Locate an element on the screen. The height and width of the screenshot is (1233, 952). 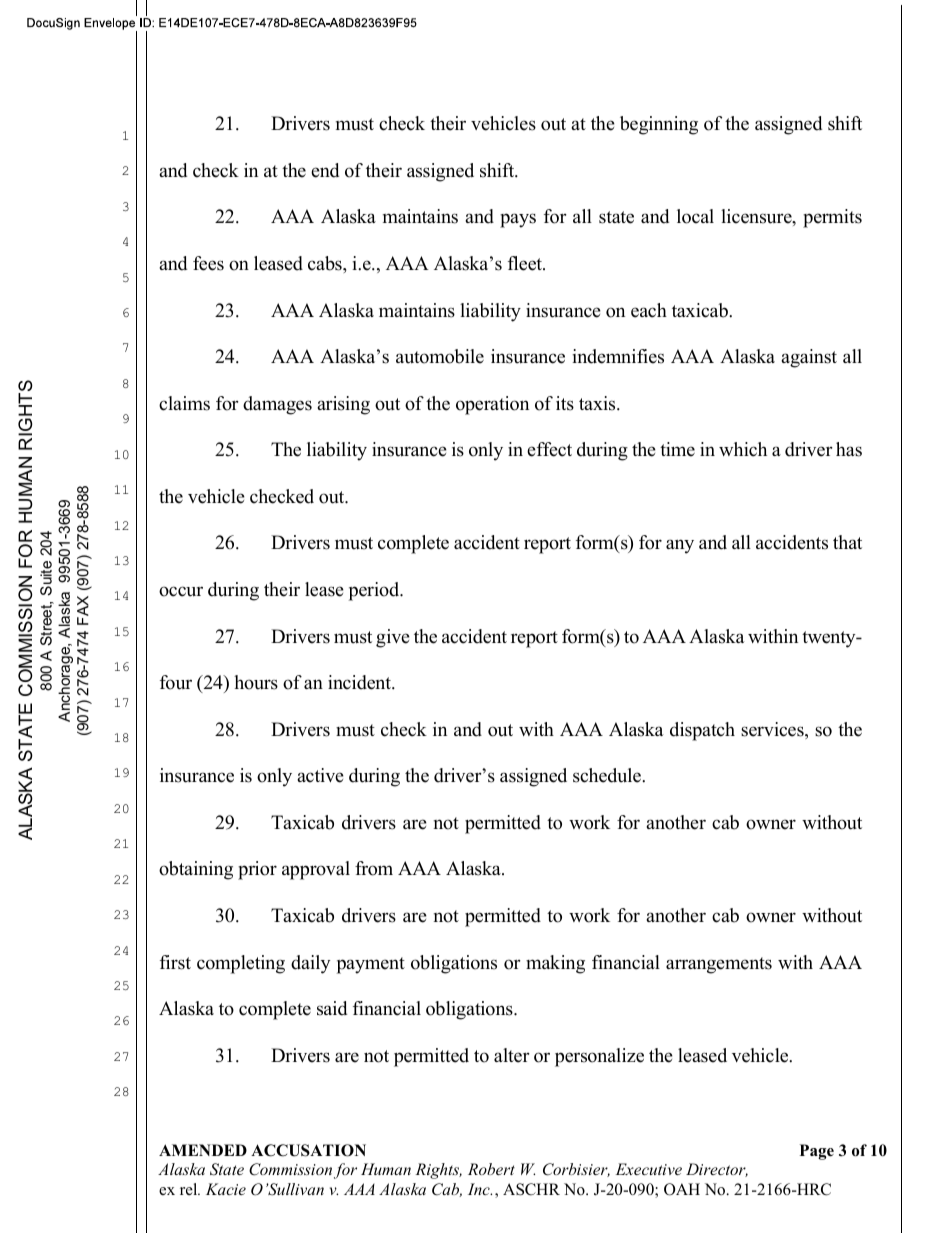
fees is located at coordinates (208, 263).
